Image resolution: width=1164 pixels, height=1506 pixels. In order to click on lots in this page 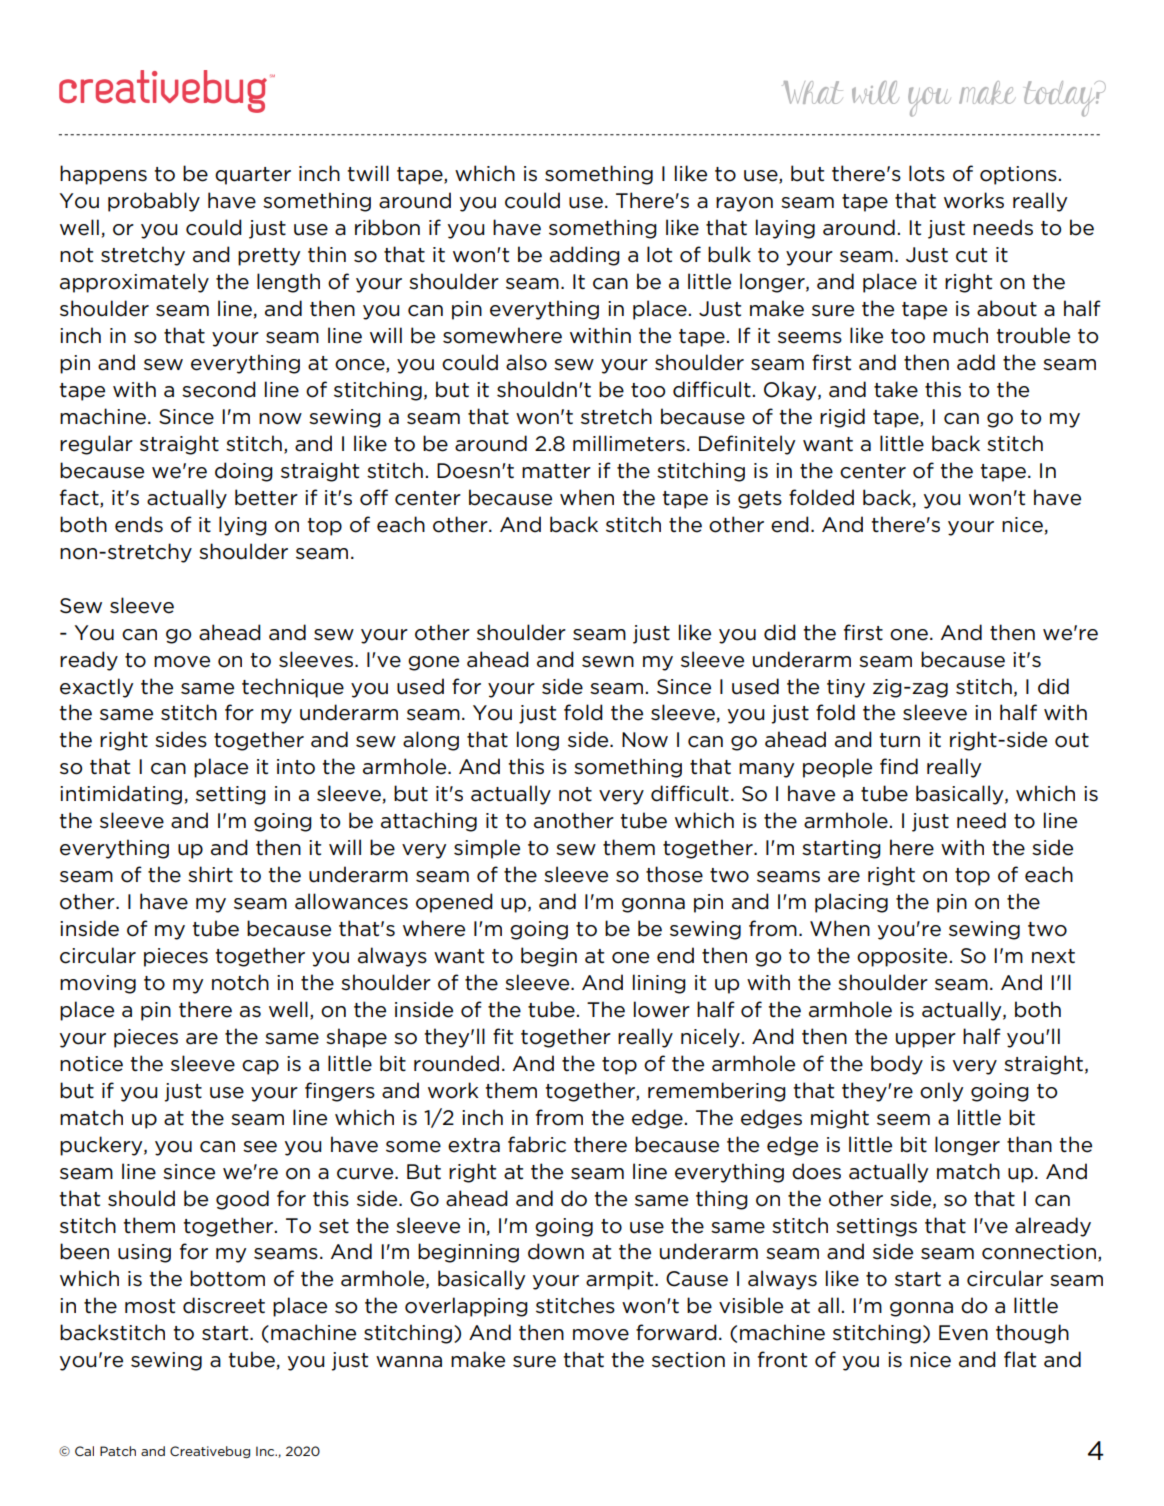, I will do `click(927, 173)`.
